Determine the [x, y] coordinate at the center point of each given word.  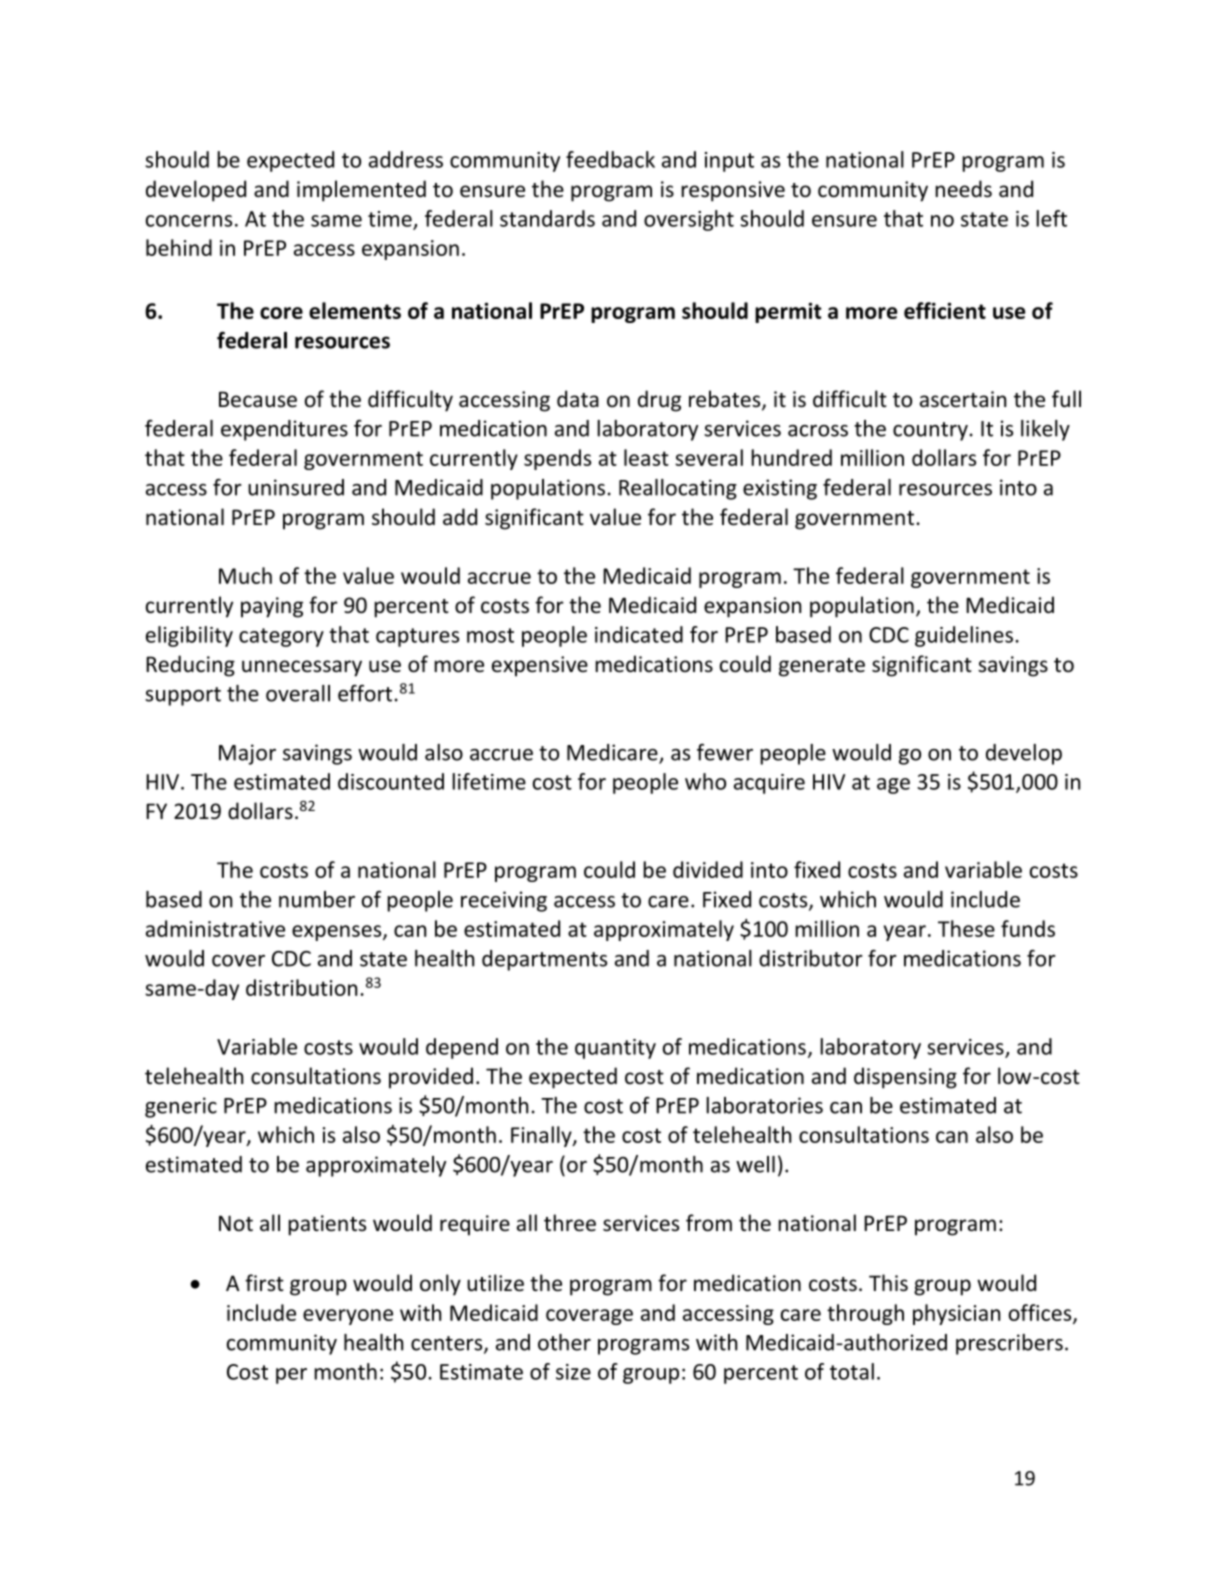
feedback [610, 159]
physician [956, 1314]
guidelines [964, 636]
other [564, 1342]
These [966, 928]
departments [544, 960]
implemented [361, 191]
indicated [639, 634]
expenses [338, 933]
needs [963, 189]
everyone [348, 1317]
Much [245, 575]
